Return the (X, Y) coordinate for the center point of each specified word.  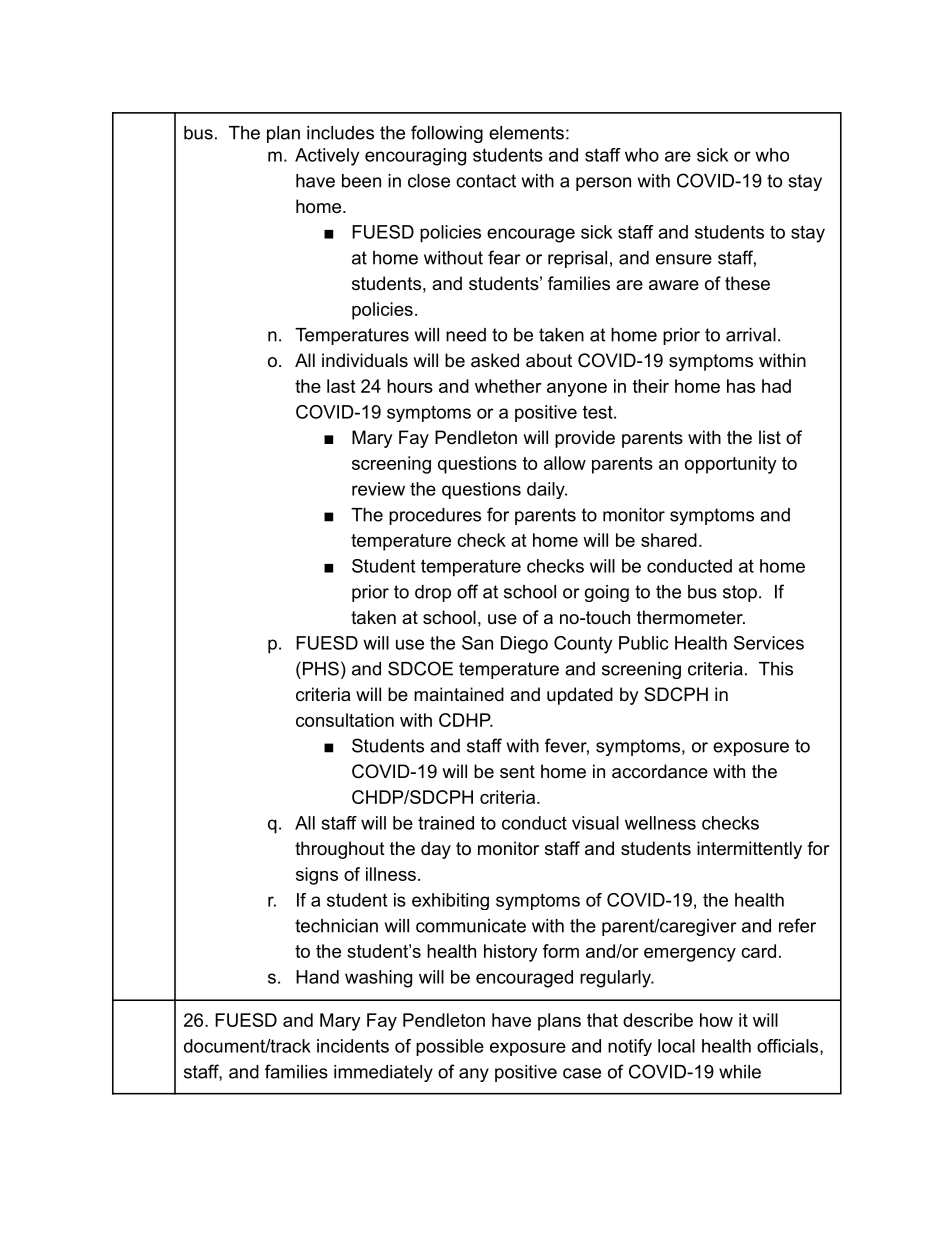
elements (526, 133)
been (361, 181)
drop (433, 593)
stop (740, 593)
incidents (353, 1046)
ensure (684, 259)
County (583, 645)
